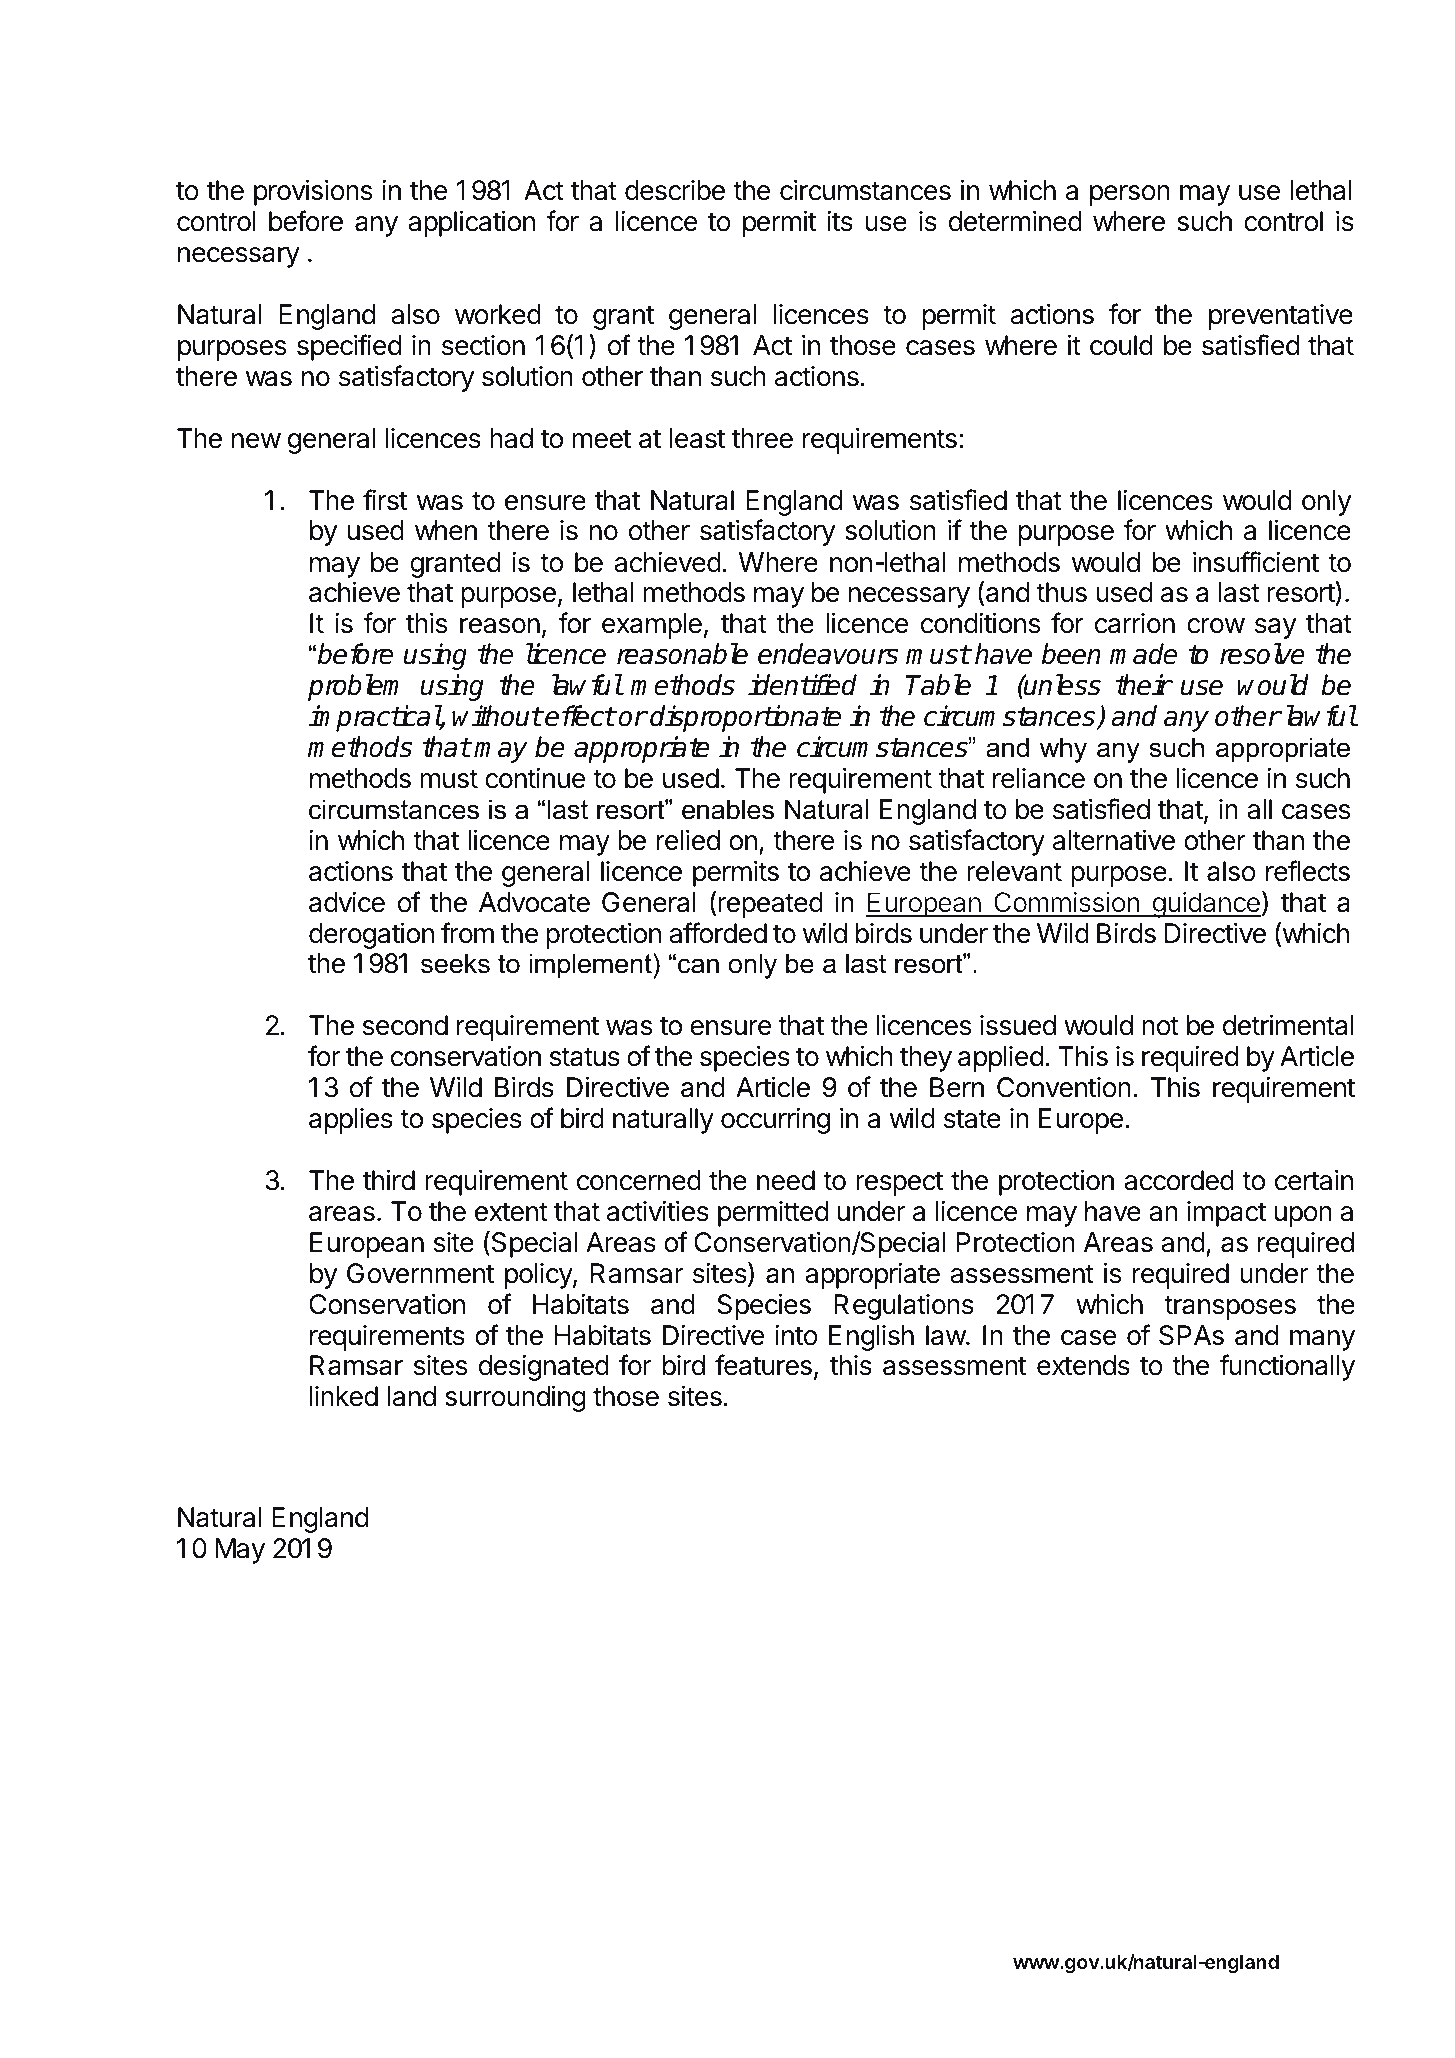 The image size is (1455, 2058). I want to click on endeavours, so click(828, 654).
